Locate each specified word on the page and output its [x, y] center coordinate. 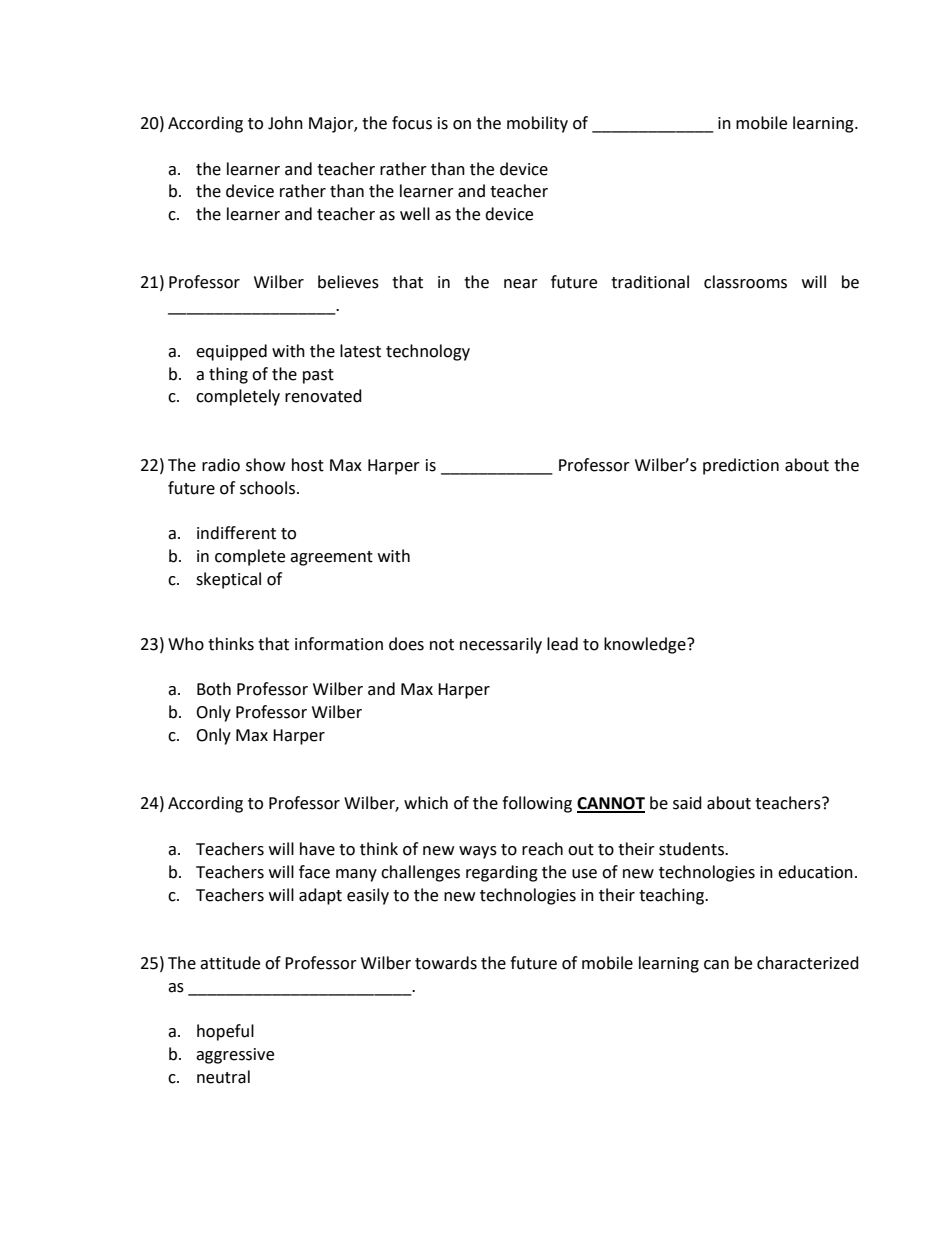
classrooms [745, 282]
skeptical [228, 580]
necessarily [501, 645]
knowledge [646, 645]
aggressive [235, 1056]
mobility [537, 124]
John [285, 123]
